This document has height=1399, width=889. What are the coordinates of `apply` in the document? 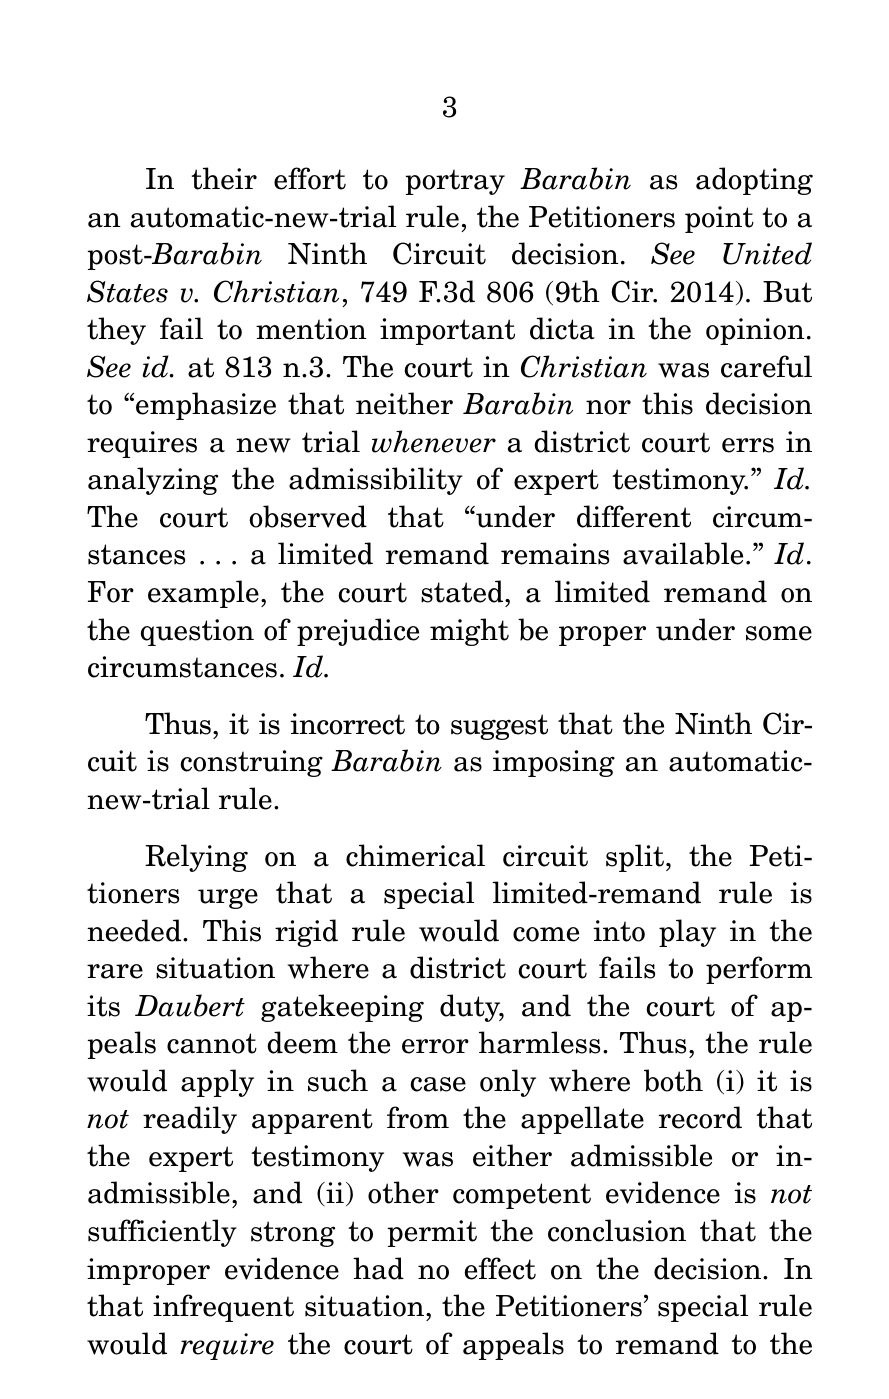 It's located at (217, 1083).
